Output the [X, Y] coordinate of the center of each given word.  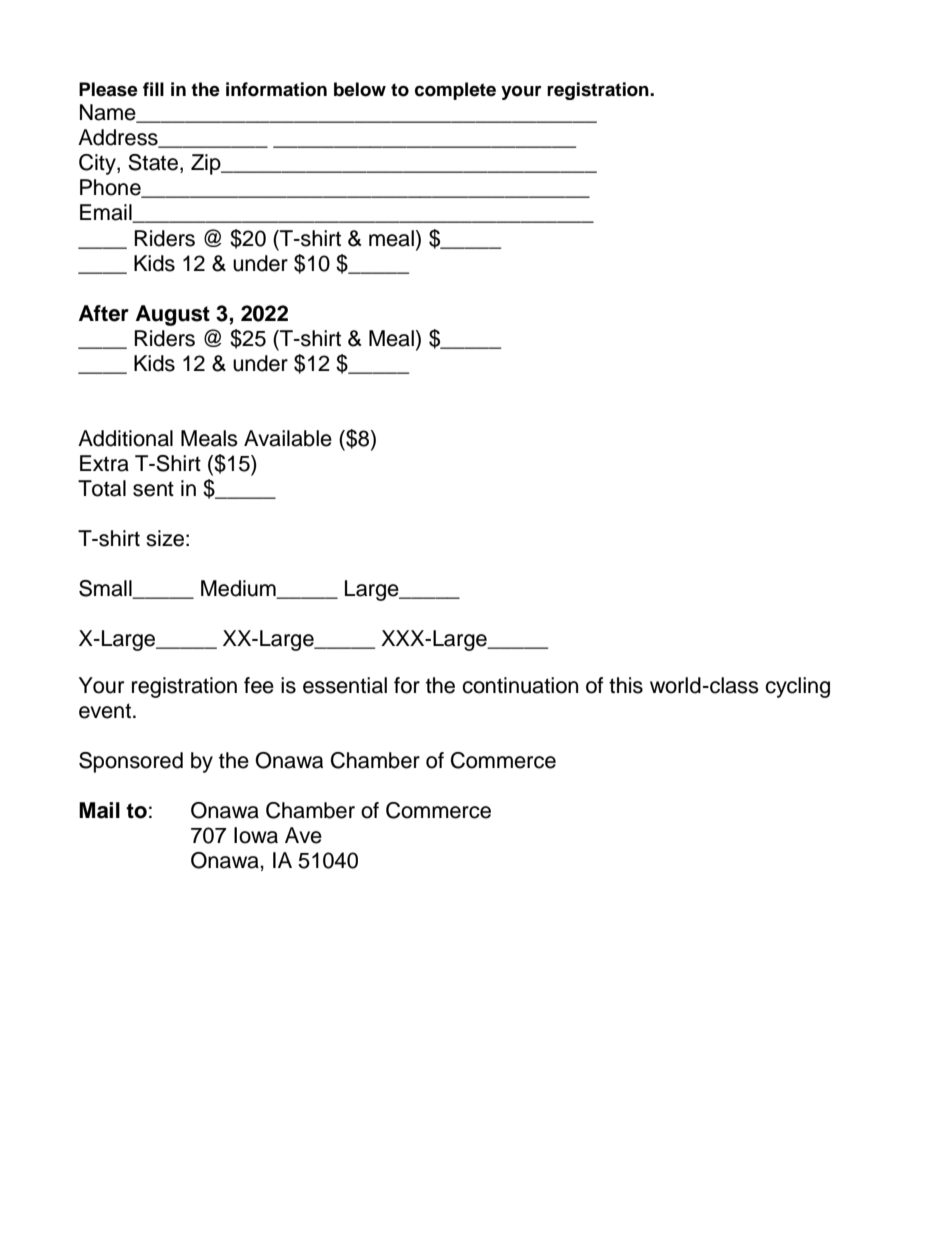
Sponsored [131, 762]
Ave [303, 835]
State [154, 163]
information [276, 89]
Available [288, 438]
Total [102, 488]
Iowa [256, 835]
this [626, 685]
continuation [520, 685]
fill [153, 89]
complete [455, 91]
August [173, 315]
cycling [797, 687]
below [360, 89]
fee [259, 685]
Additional [125, 438]
